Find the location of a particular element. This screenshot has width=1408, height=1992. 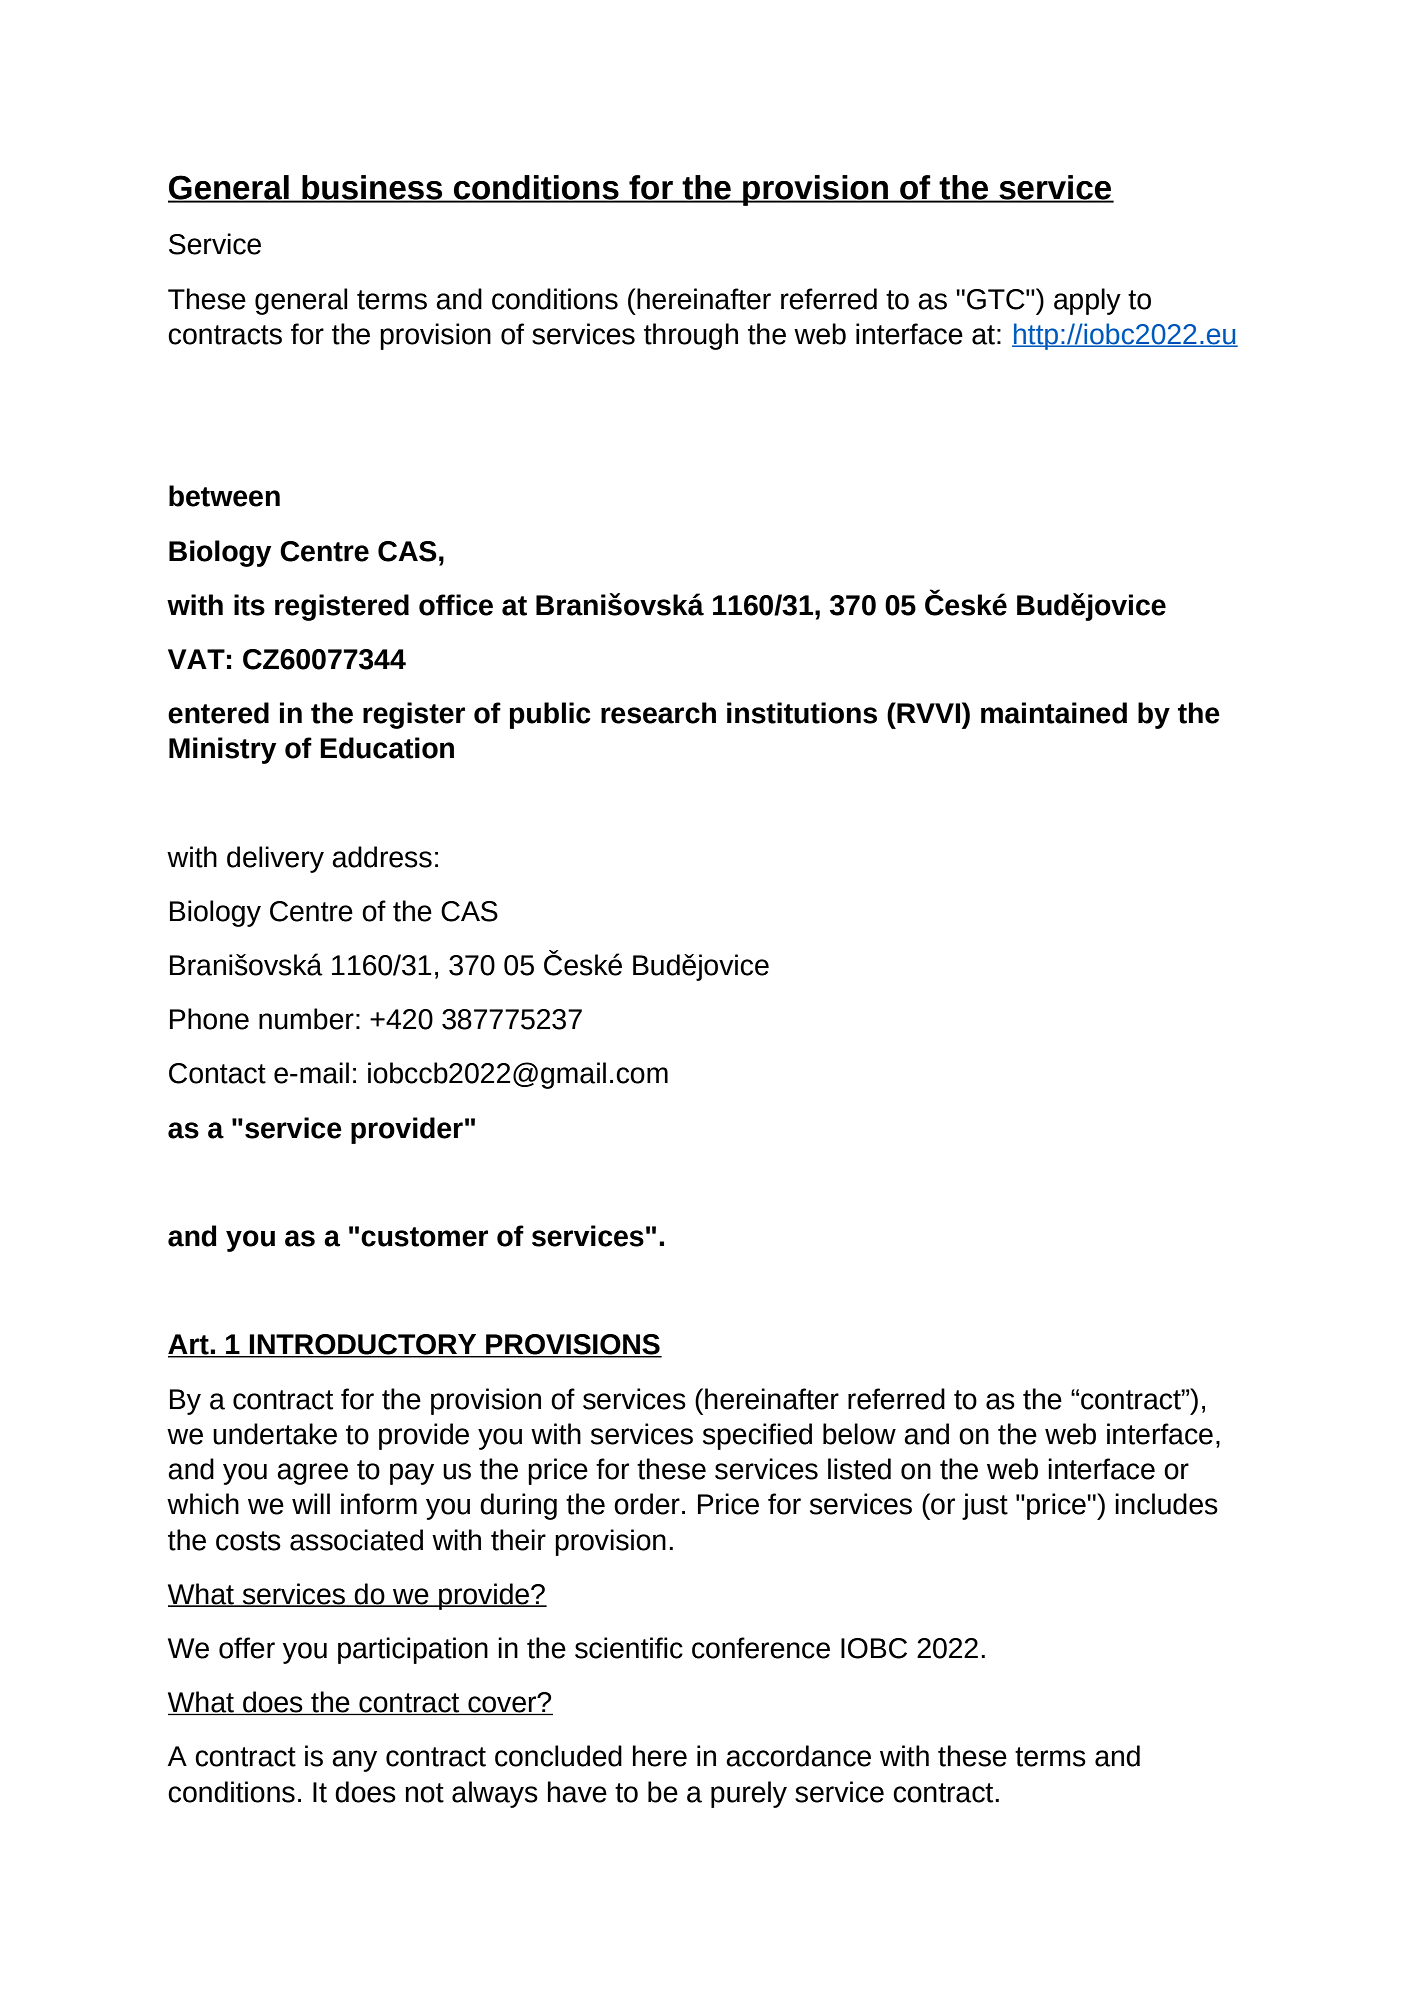

its is located at coordinates (249, 605).
